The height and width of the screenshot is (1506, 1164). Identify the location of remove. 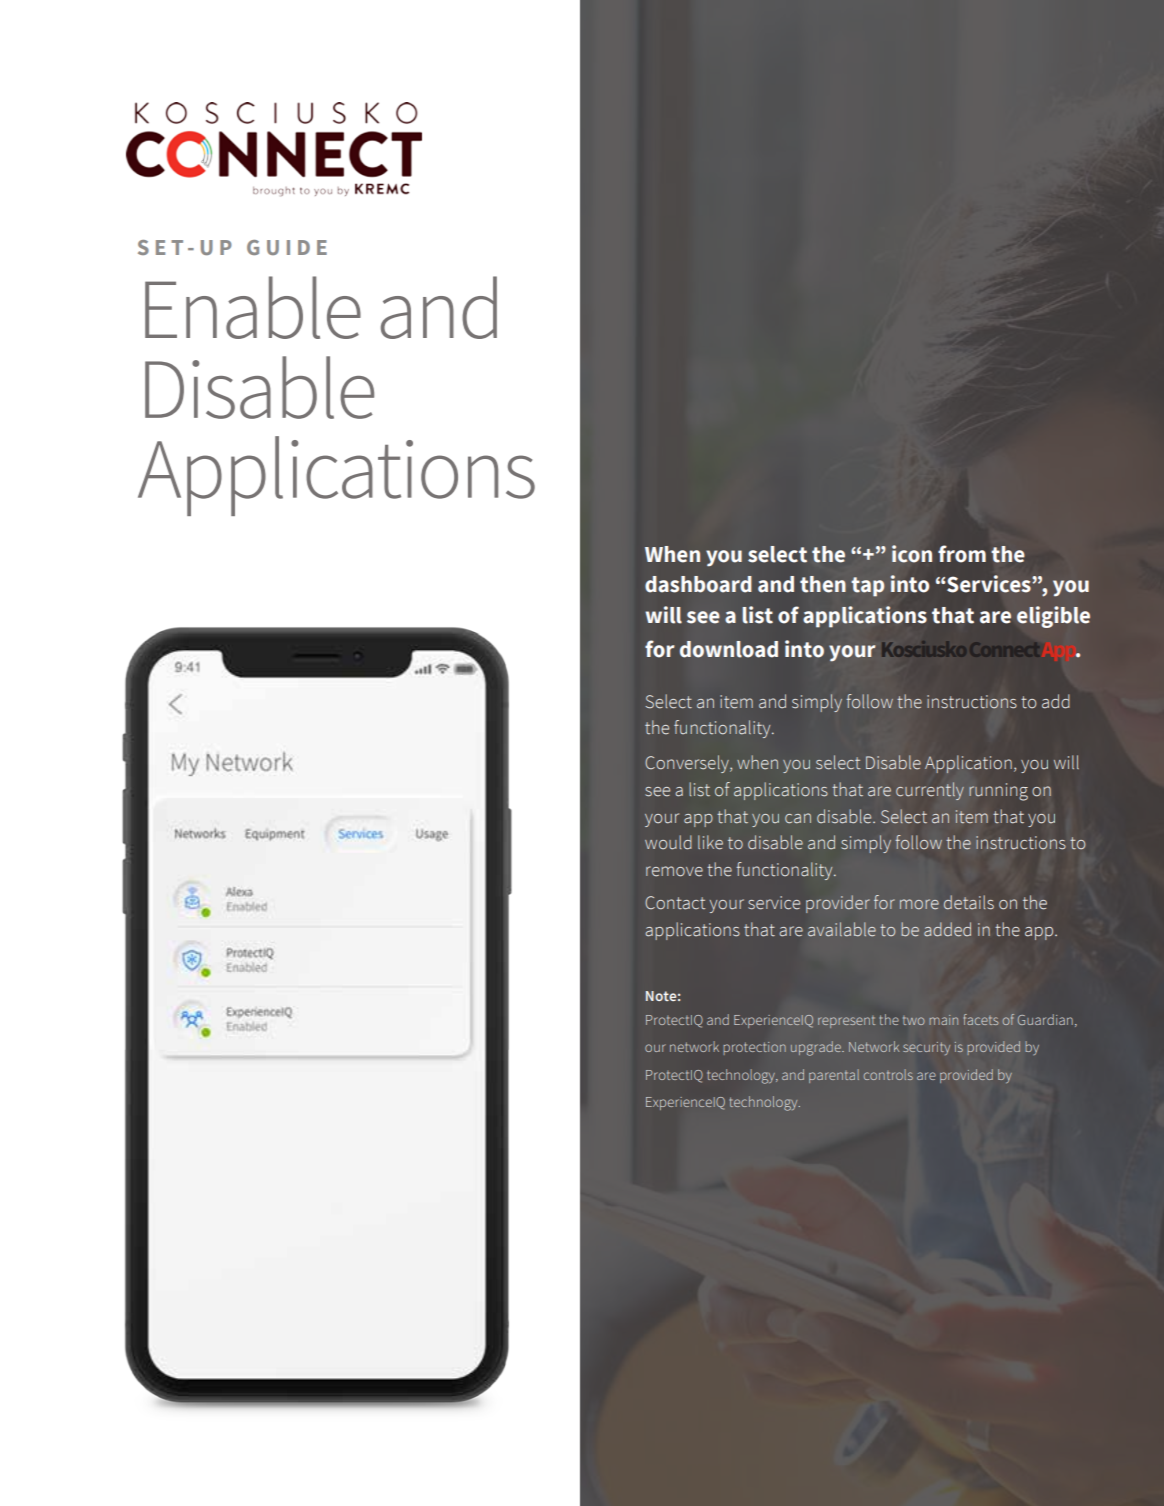
(674, 871).
